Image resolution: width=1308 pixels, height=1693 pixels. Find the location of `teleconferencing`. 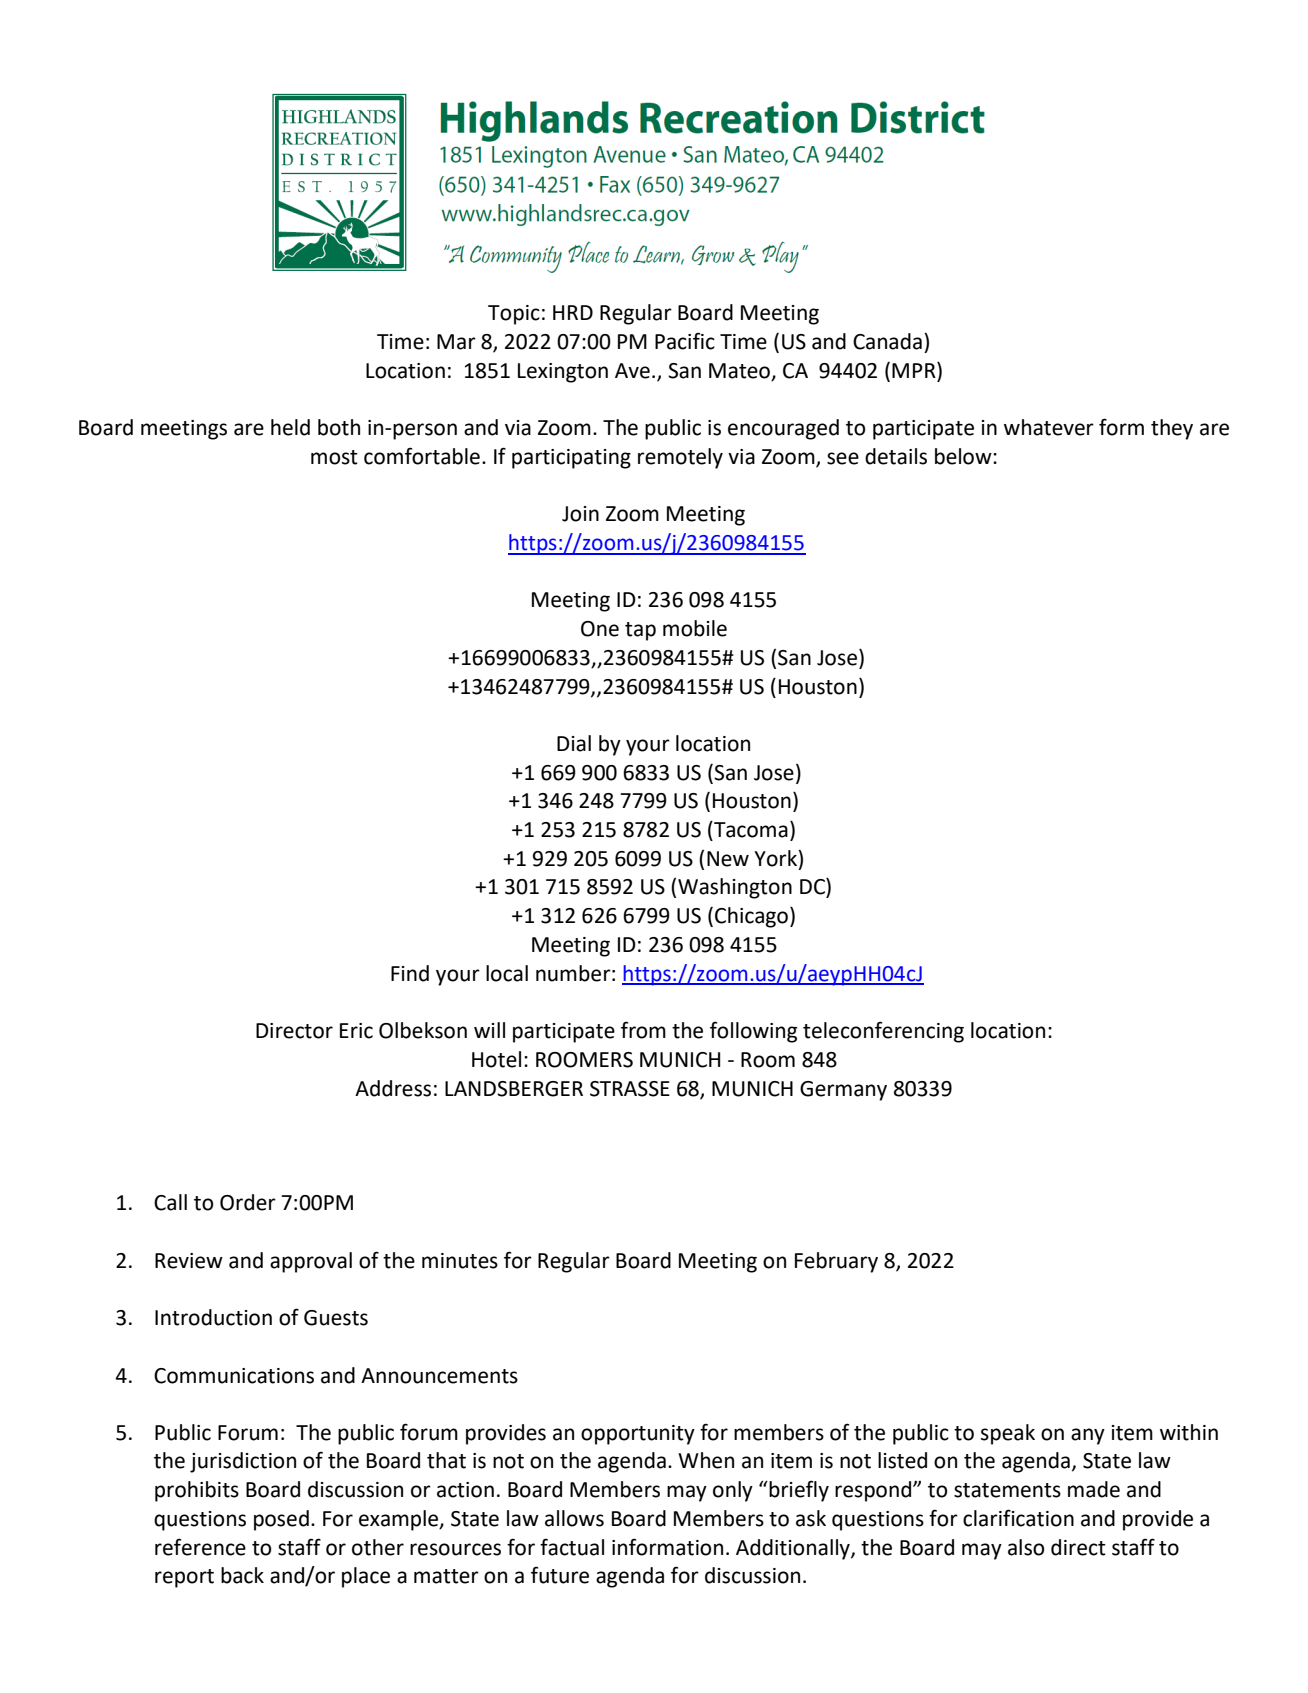

teleconferencing is located at coordinates (883, 1032).
